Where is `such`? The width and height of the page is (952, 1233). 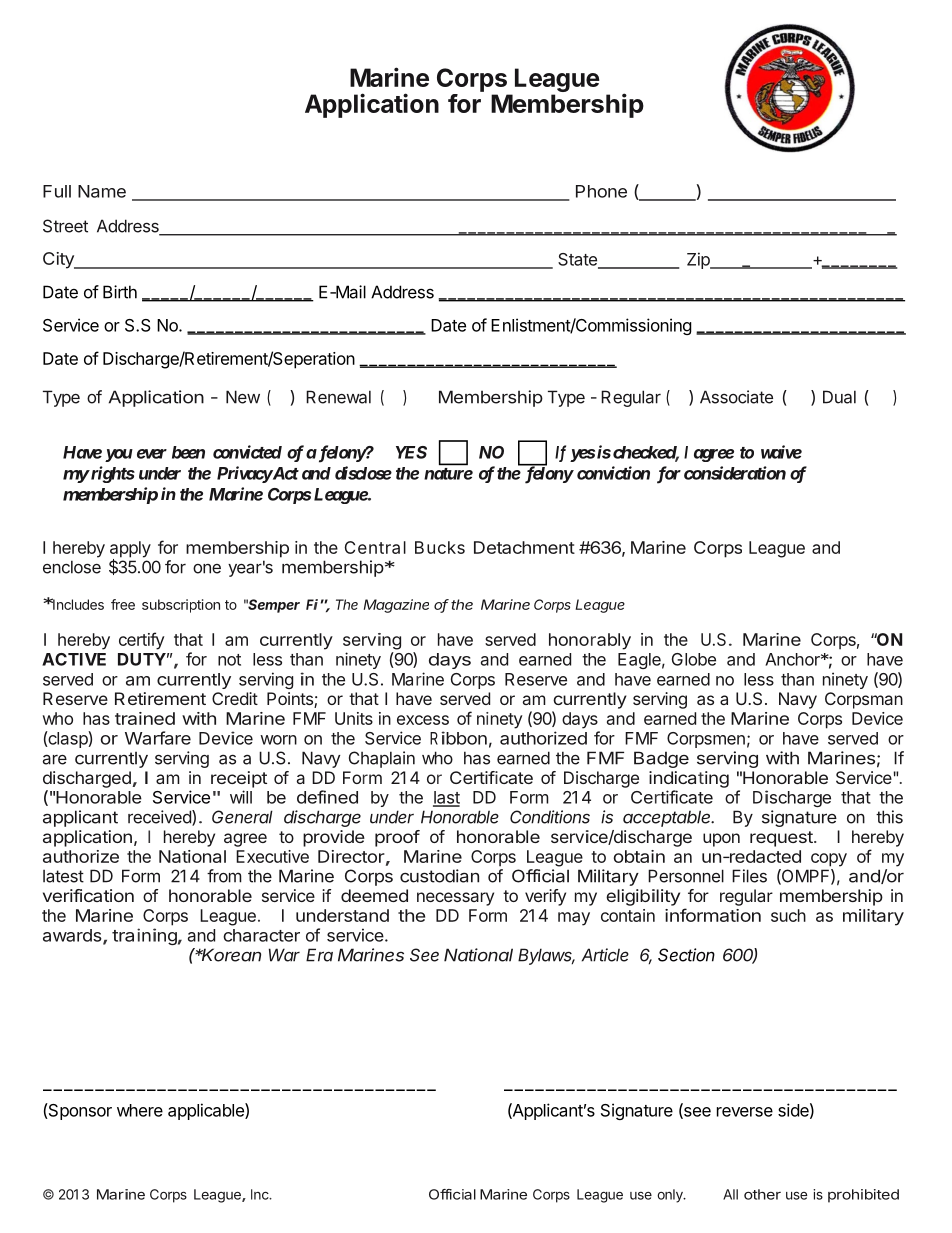 such is located at coordinates (788, 915).
